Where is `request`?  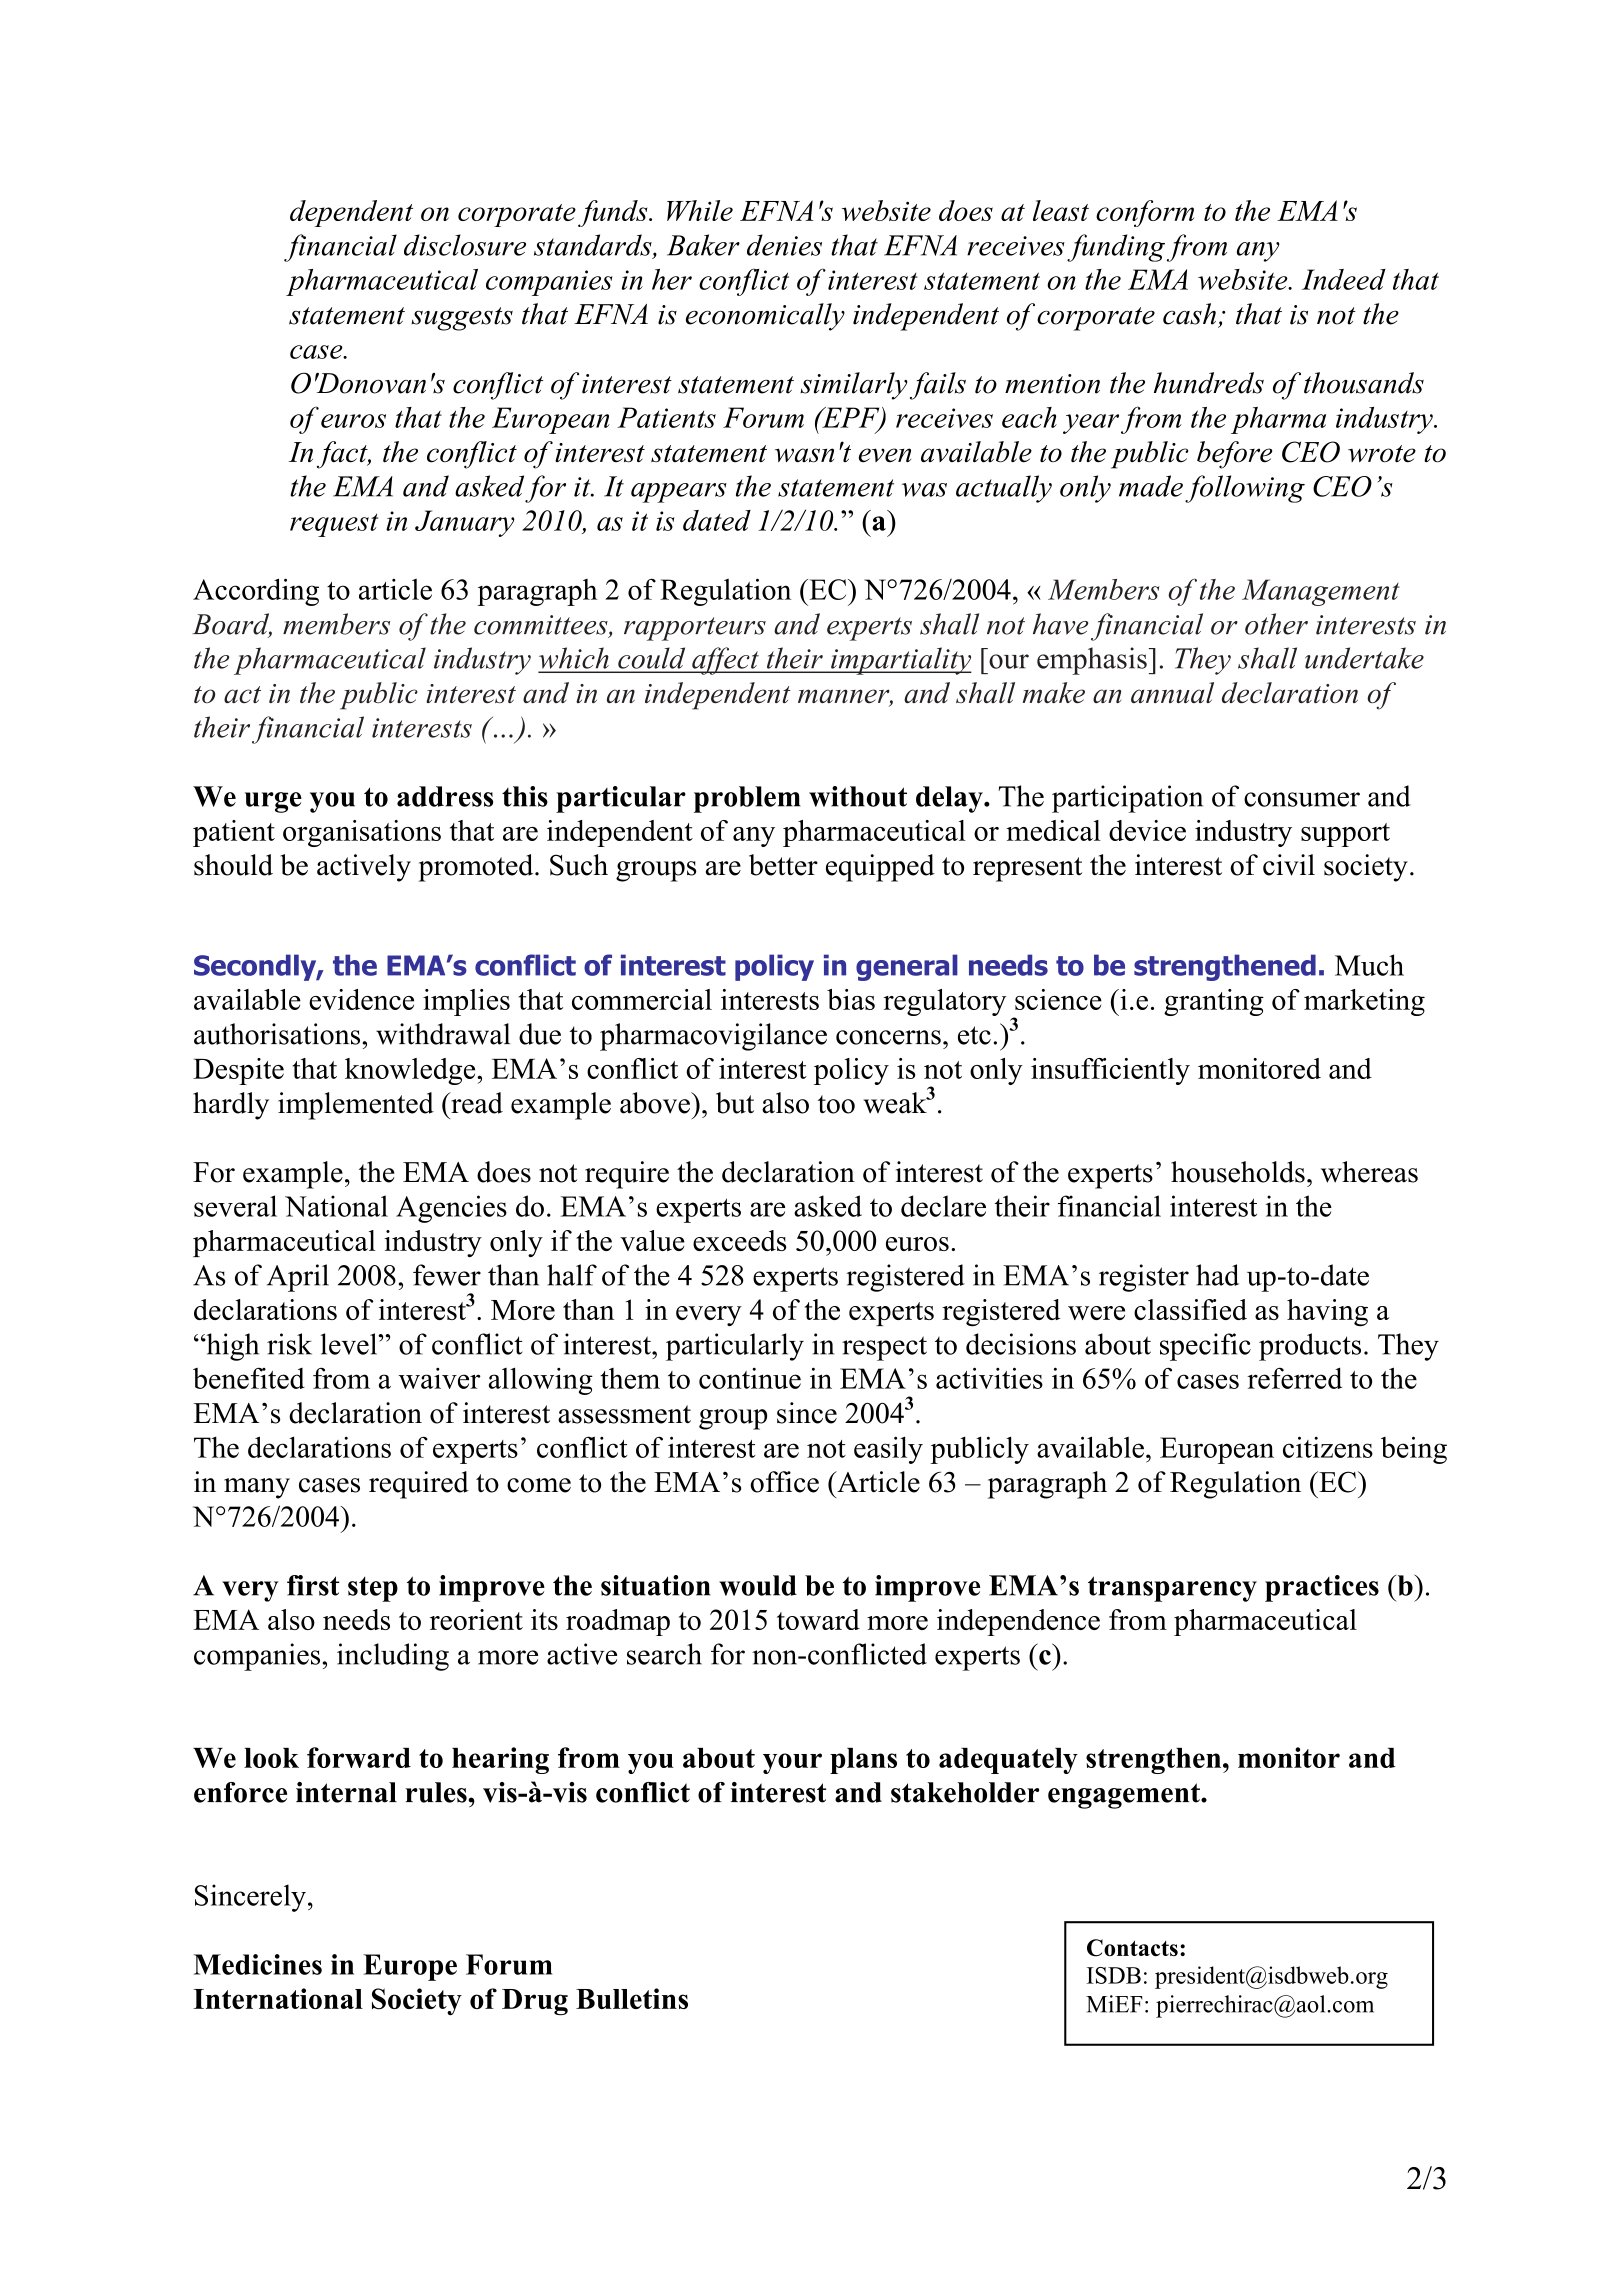 request is located at coordinates (334, 525).
